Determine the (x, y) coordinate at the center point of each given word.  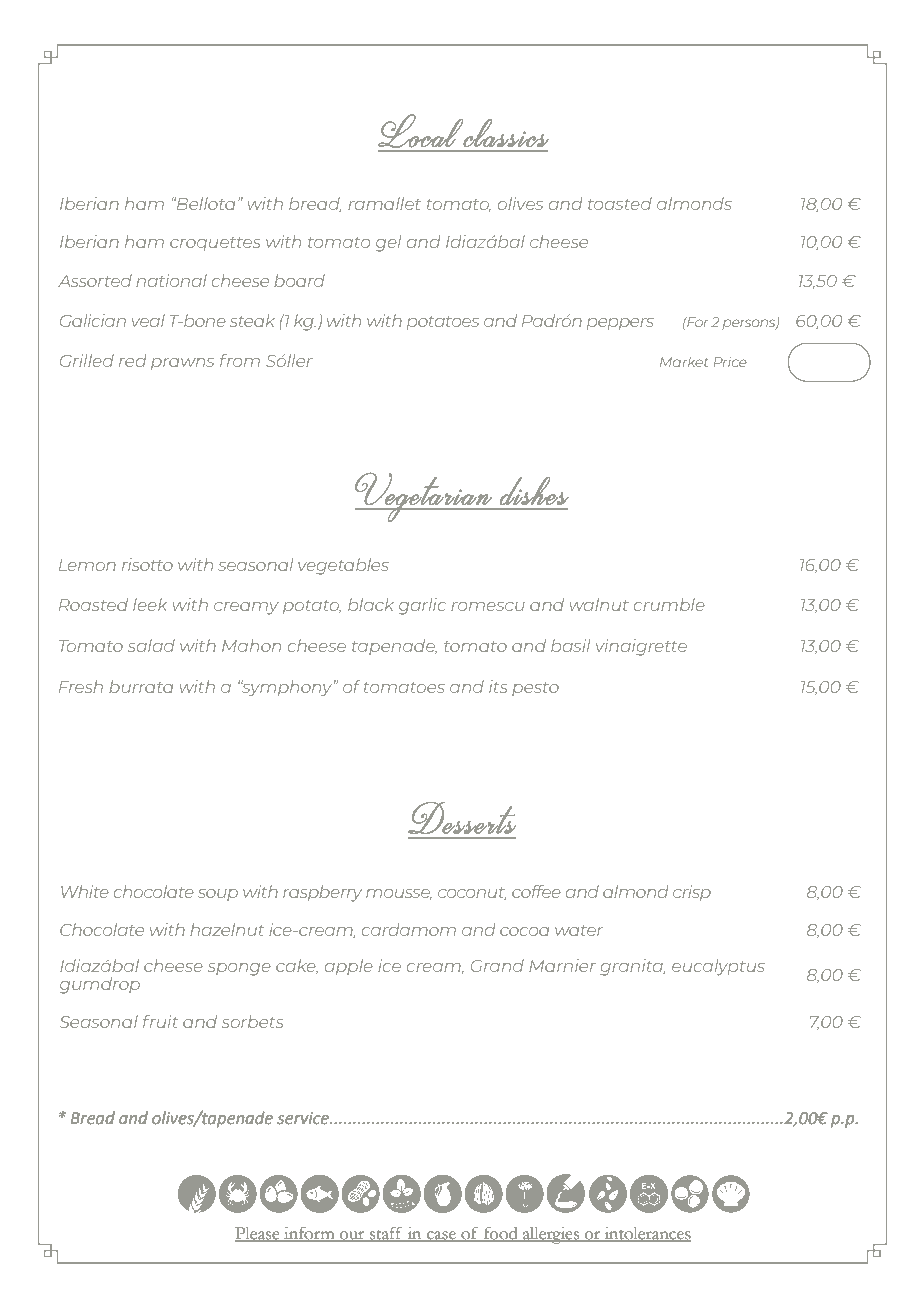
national (171, 280)
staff (386, 1234)
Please (258, 1234)
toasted (620, 203)
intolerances (646, 1234)
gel (388, 243)
